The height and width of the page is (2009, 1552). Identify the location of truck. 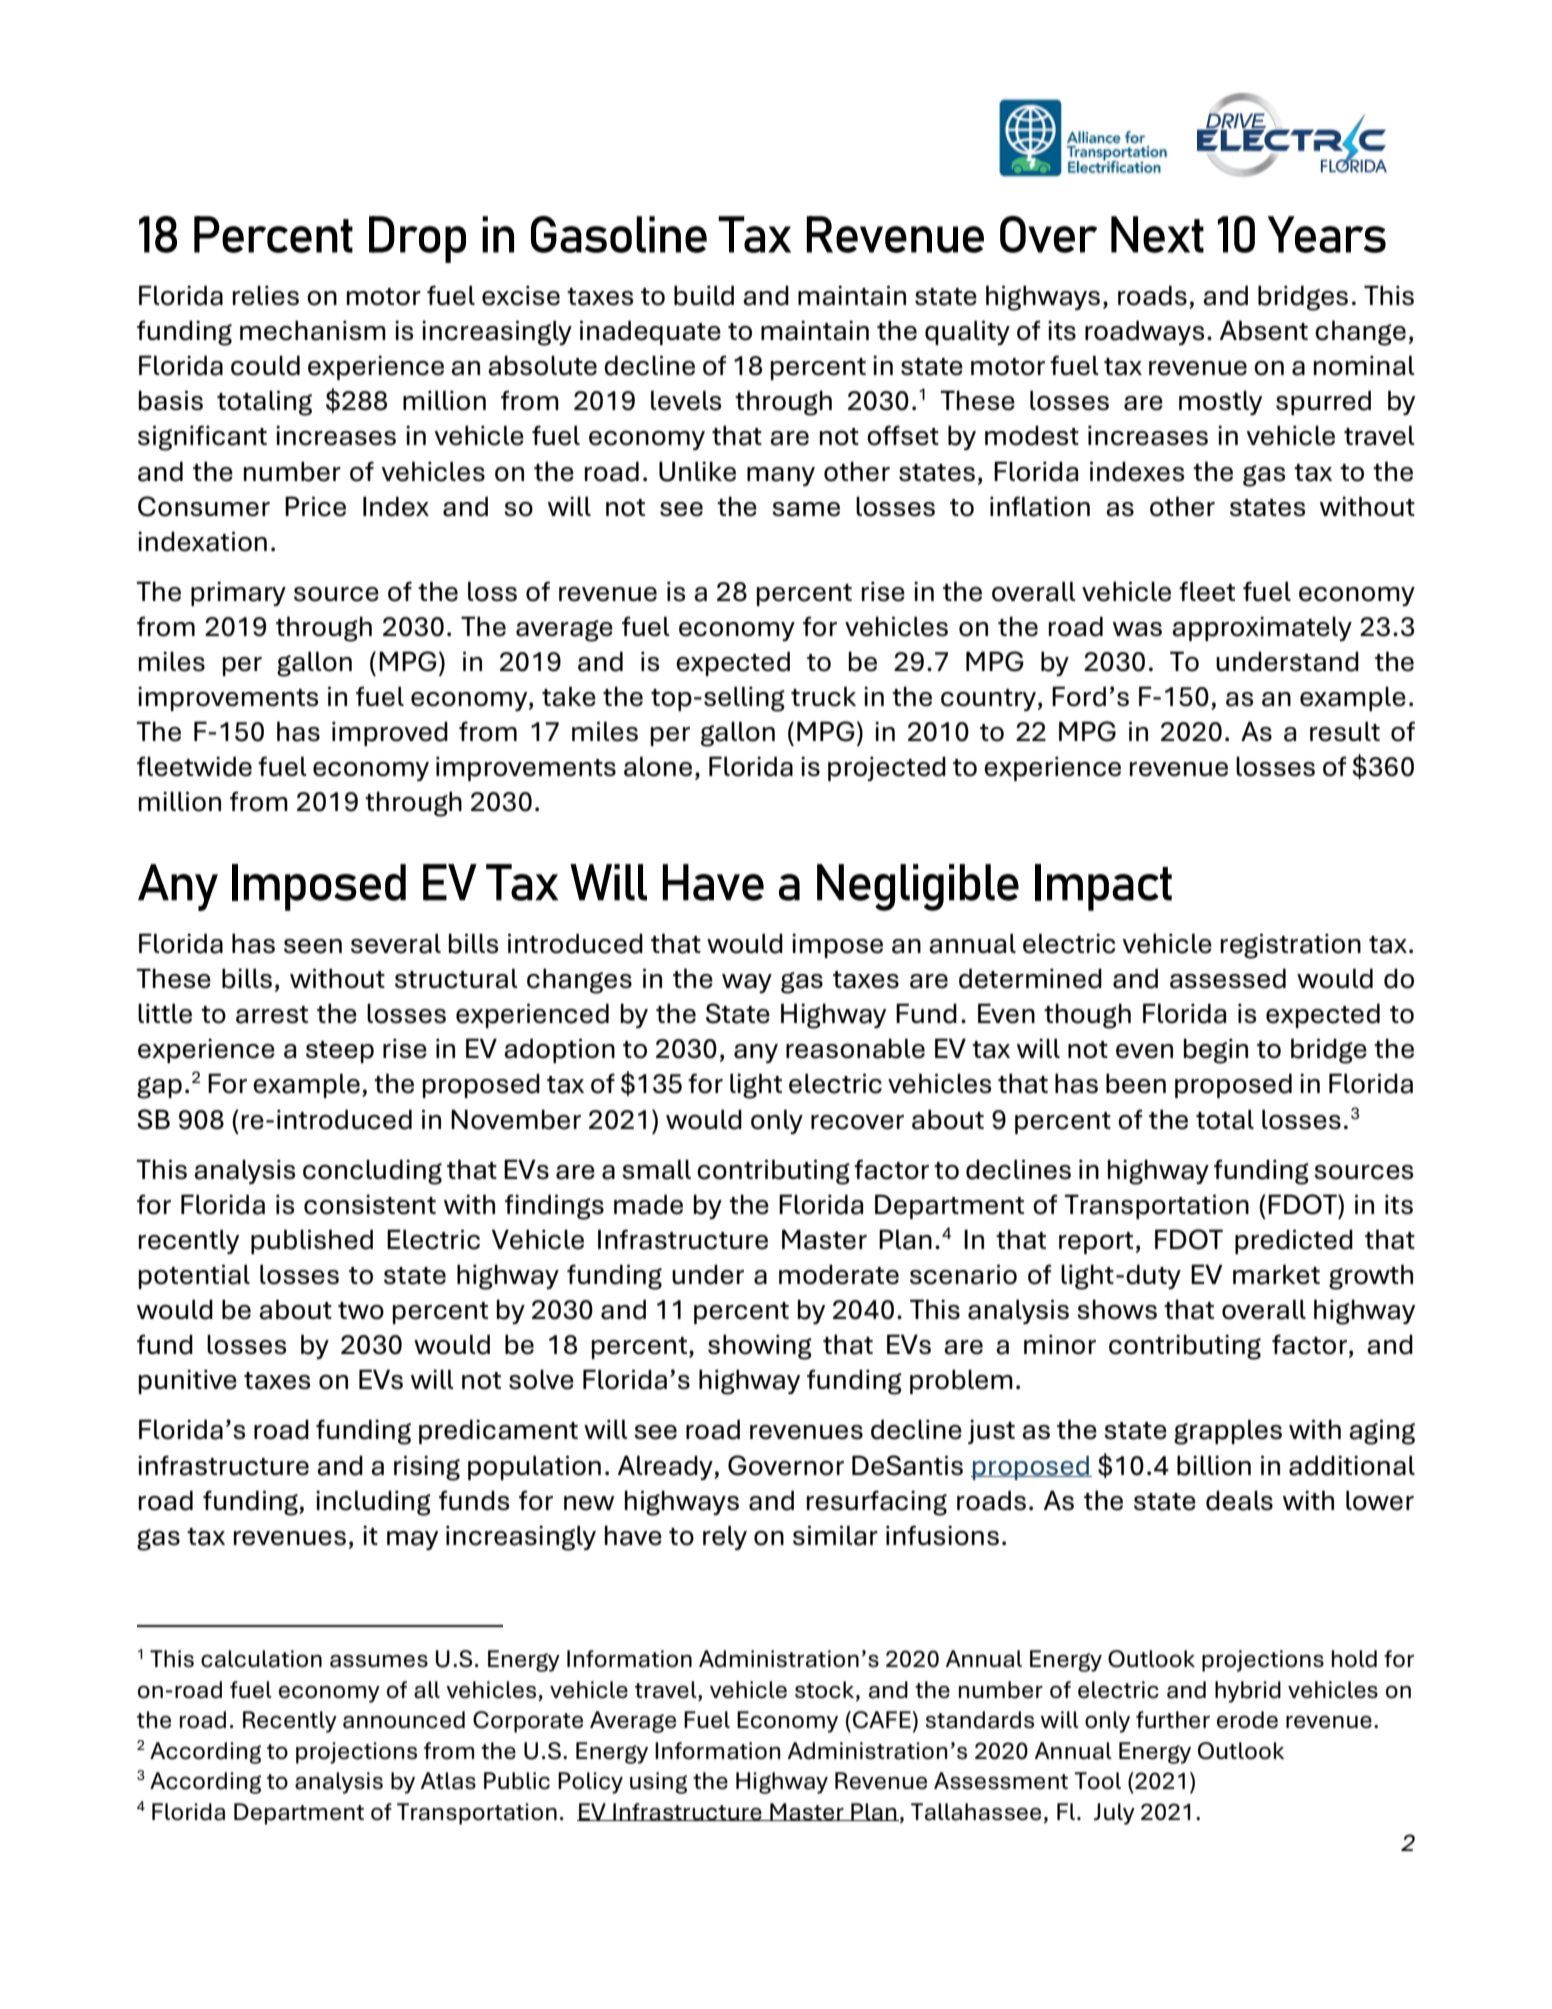
(823, 696).
